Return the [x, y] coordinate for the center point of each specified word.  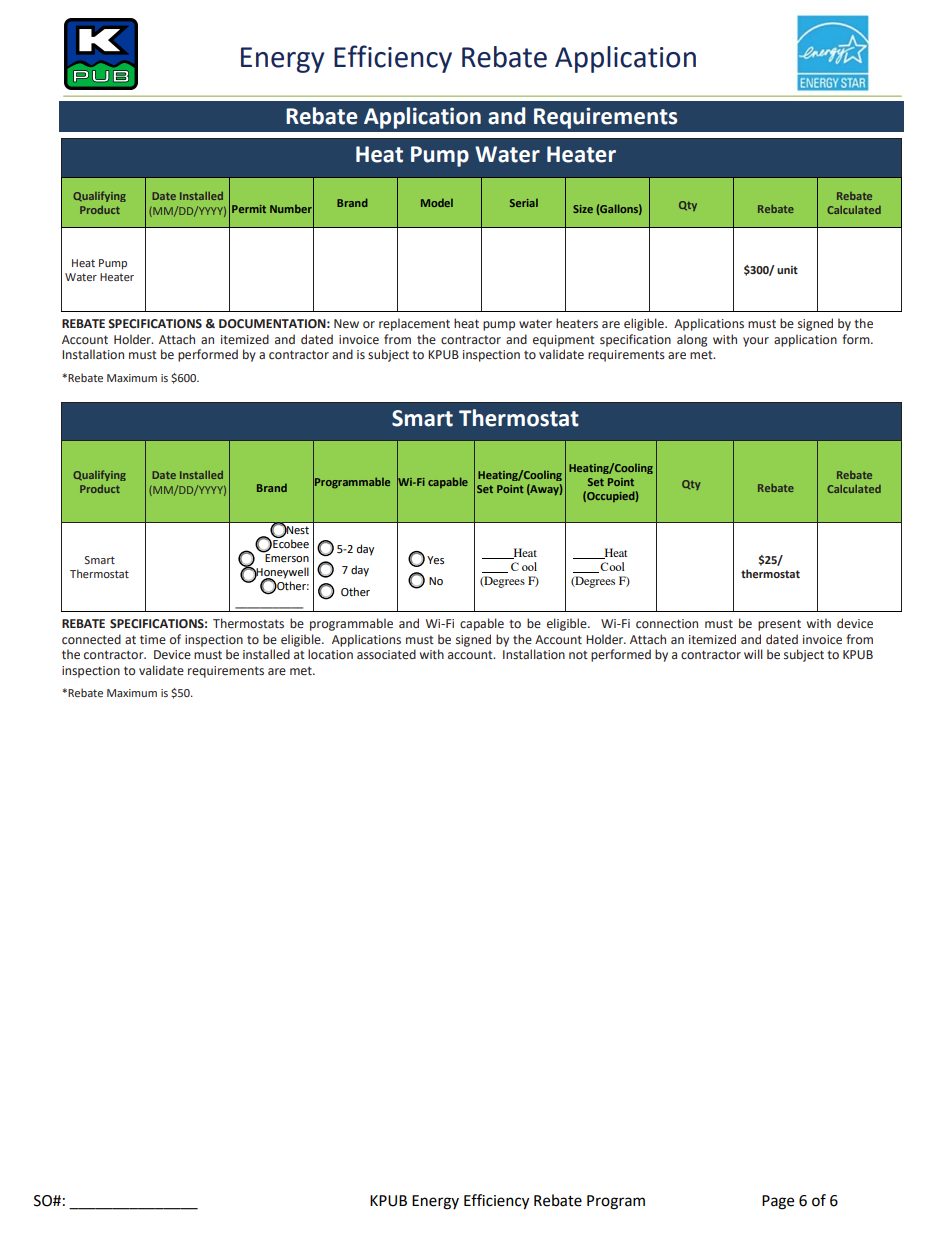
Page [778, 1202]
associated [386, 654]
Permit [249, 209]
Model [437, 203]
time [153, 639]
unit [787, 270]
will [753, 654]
